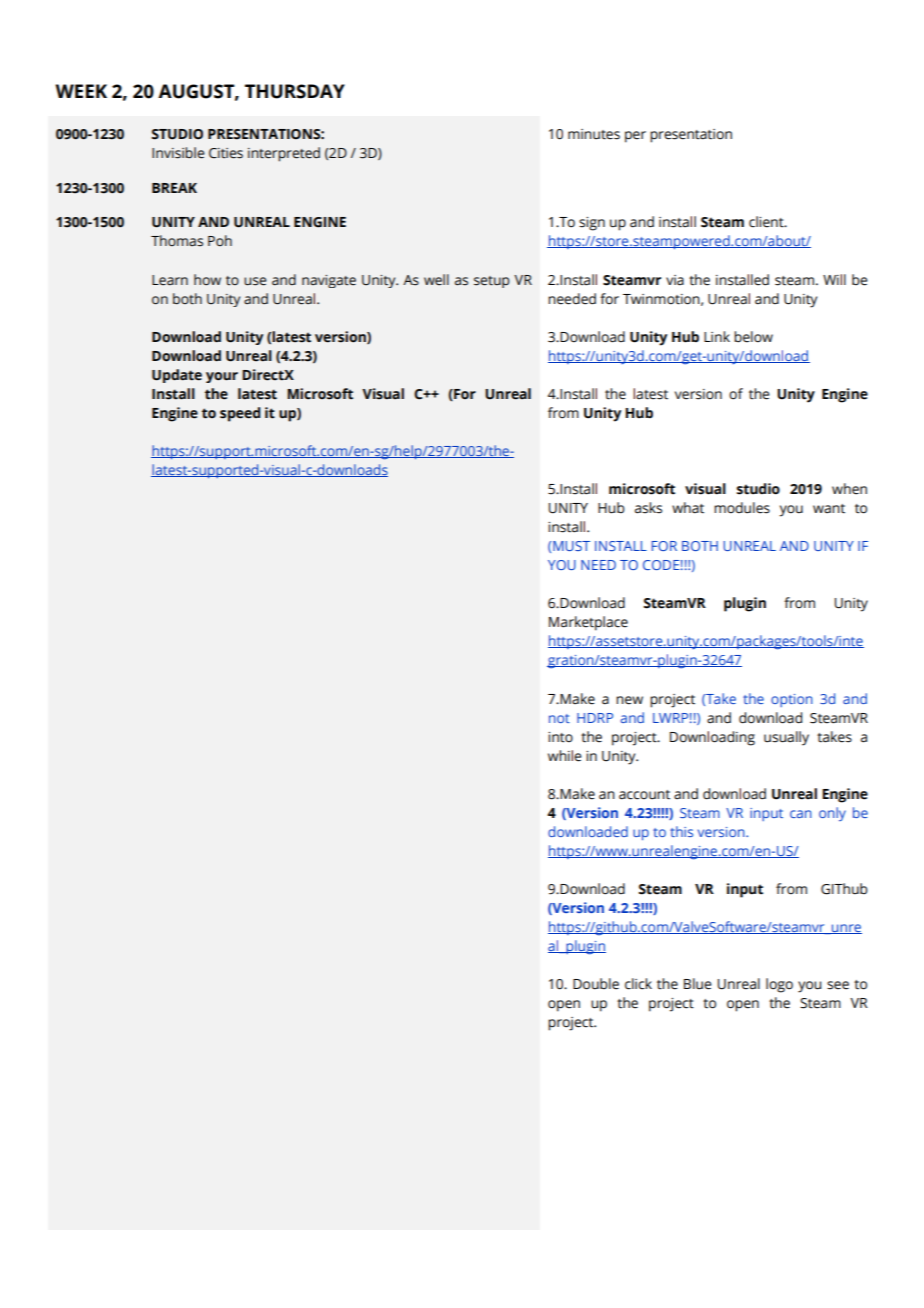 This document has width=924, height=1308. What do you see at coordinates (742, 508) in the document?
I see `modules` at bounding box center [742, 508].
